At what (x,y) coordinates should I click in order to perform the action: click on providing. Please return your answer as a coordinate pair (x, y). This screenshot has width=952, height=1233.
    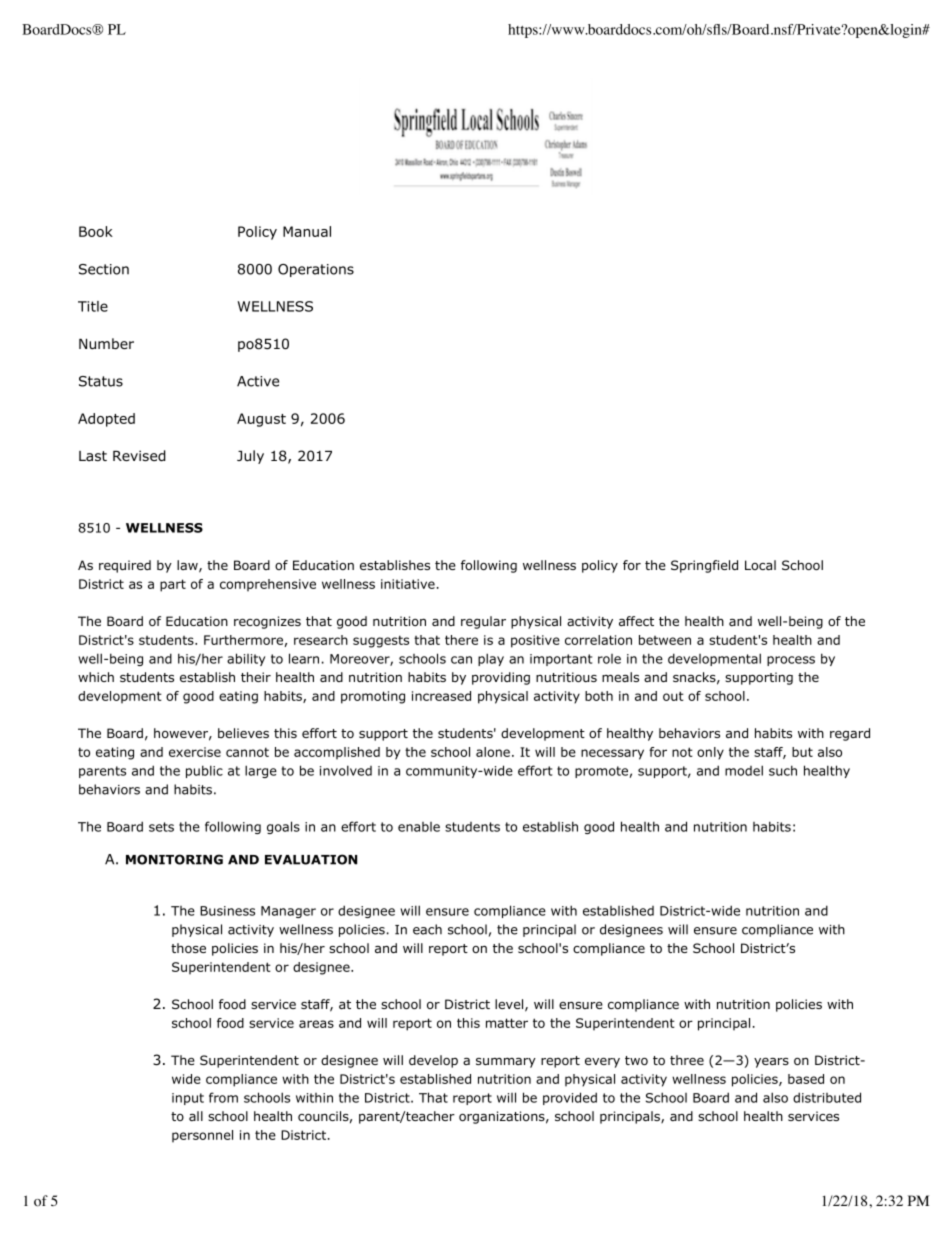
    Looking at the image, I should click on (501, 678).
